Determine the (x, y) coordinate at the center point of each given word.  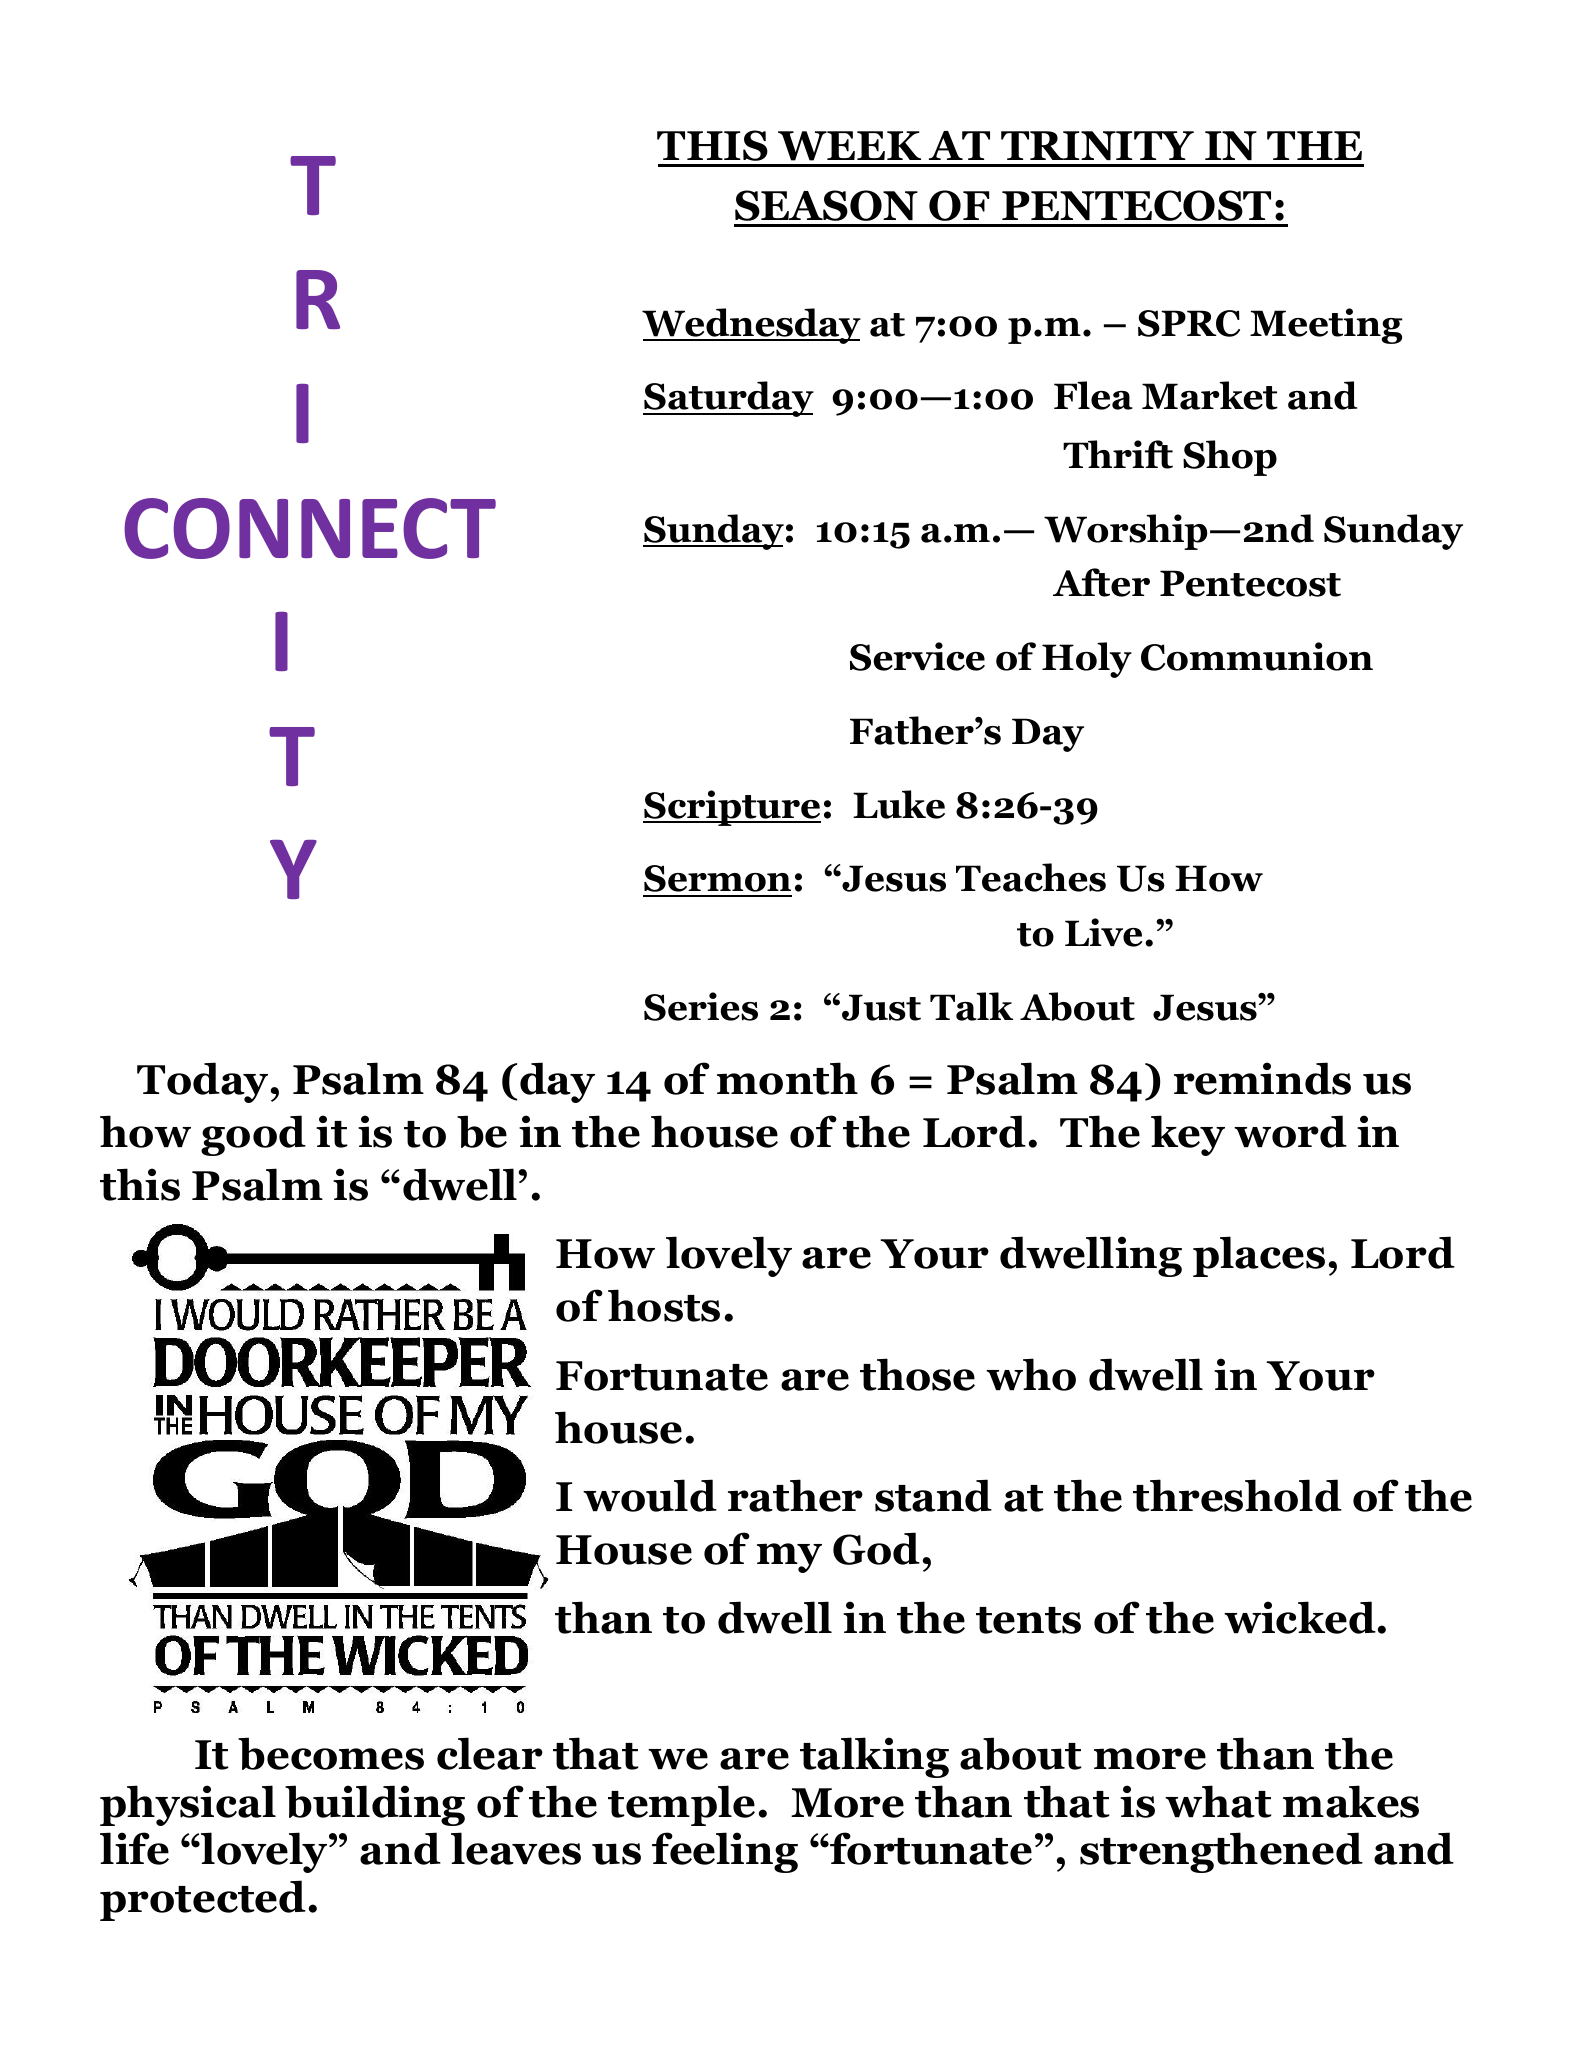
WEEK (849, 146)
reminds (1262, 1078)
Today (202, 1082)
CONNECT (310, 528)
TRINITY (1097, 145)
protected (203, 1900)
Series (701, 1006)
